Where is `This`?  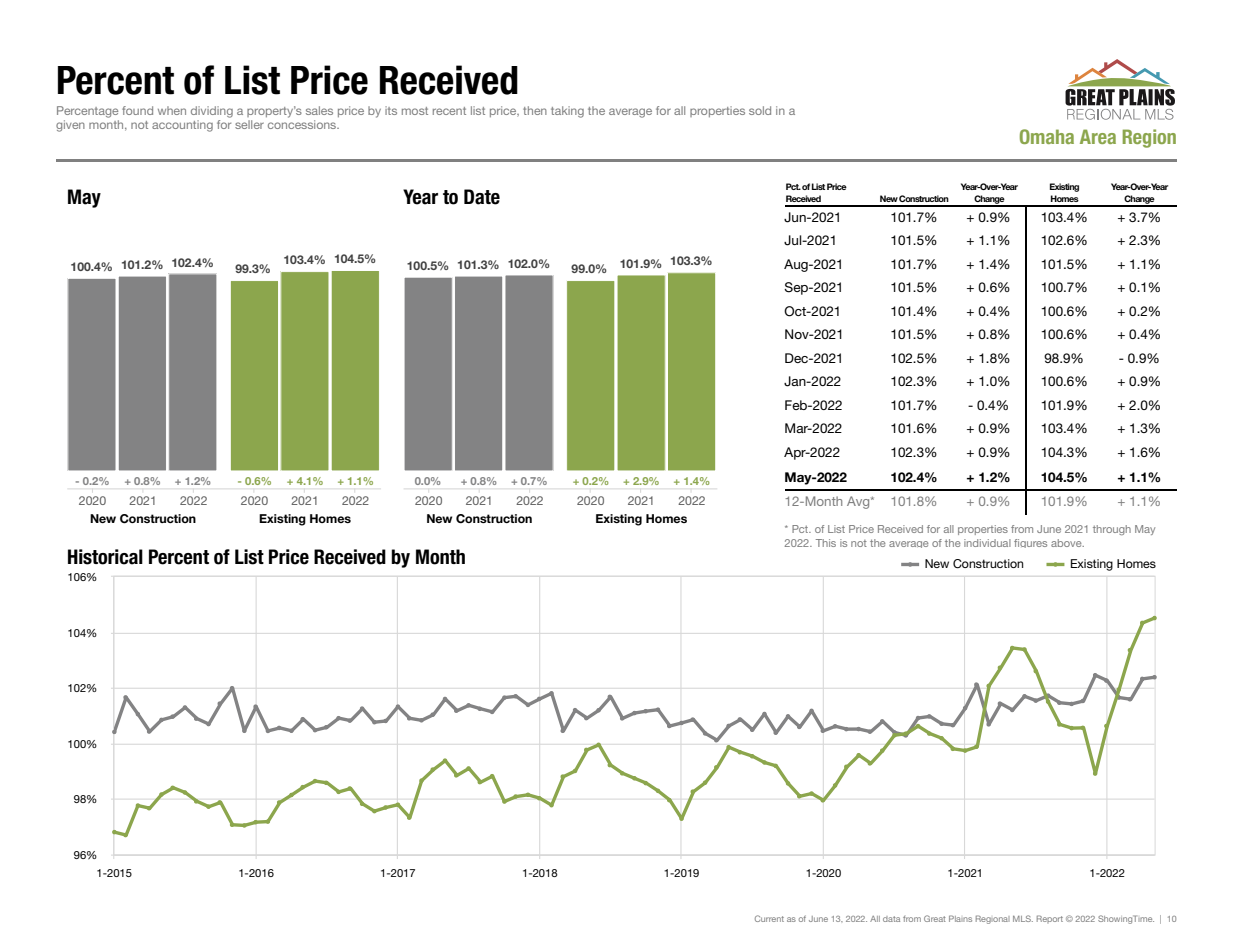 This is located at coordinates (826, 543).
